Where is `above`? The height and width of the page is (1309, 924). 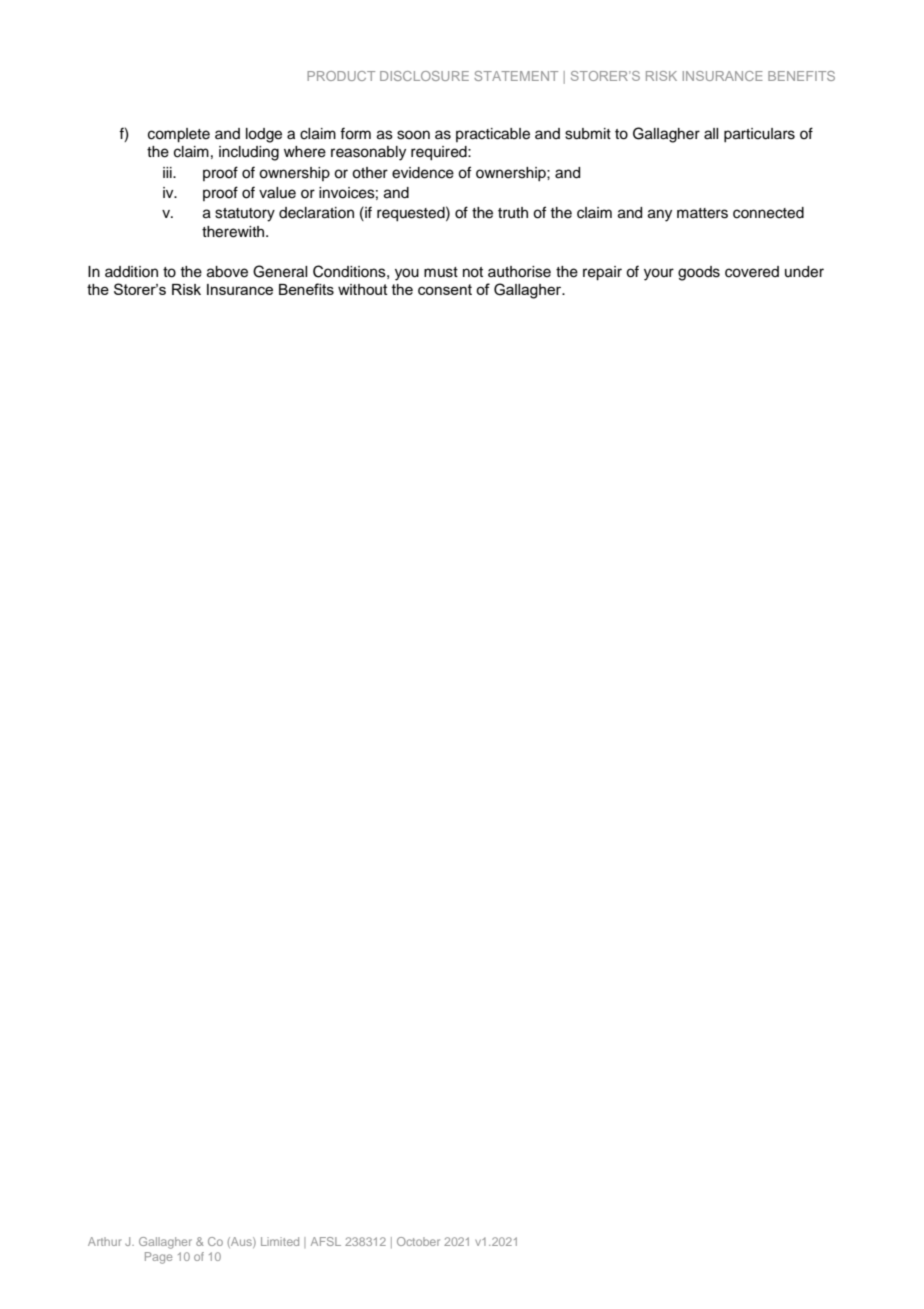
above is located at coordinates (227, 272).
